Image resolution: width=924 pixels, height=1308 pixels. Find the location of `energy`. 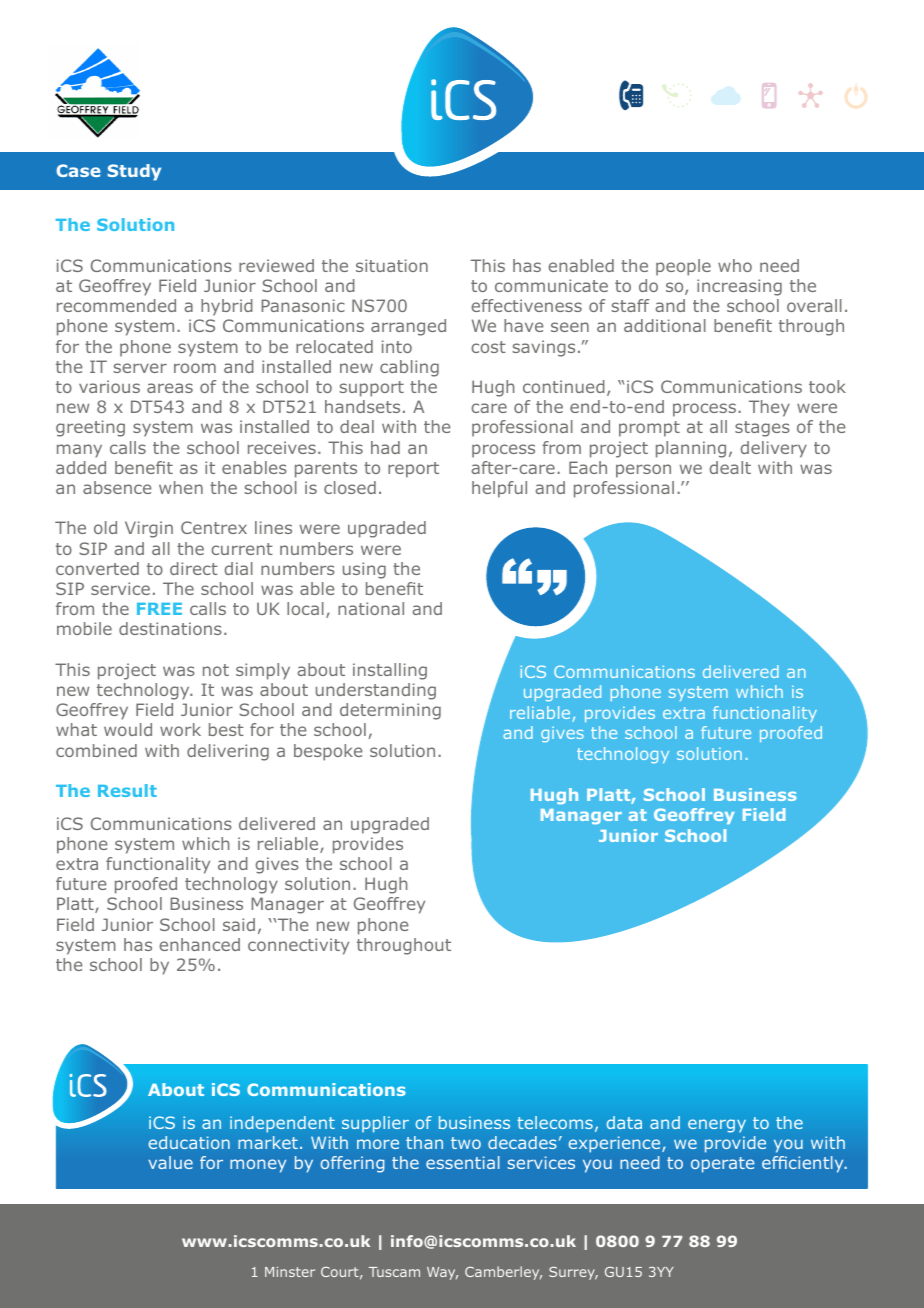

energy is located at coordinates (717, 1126).
